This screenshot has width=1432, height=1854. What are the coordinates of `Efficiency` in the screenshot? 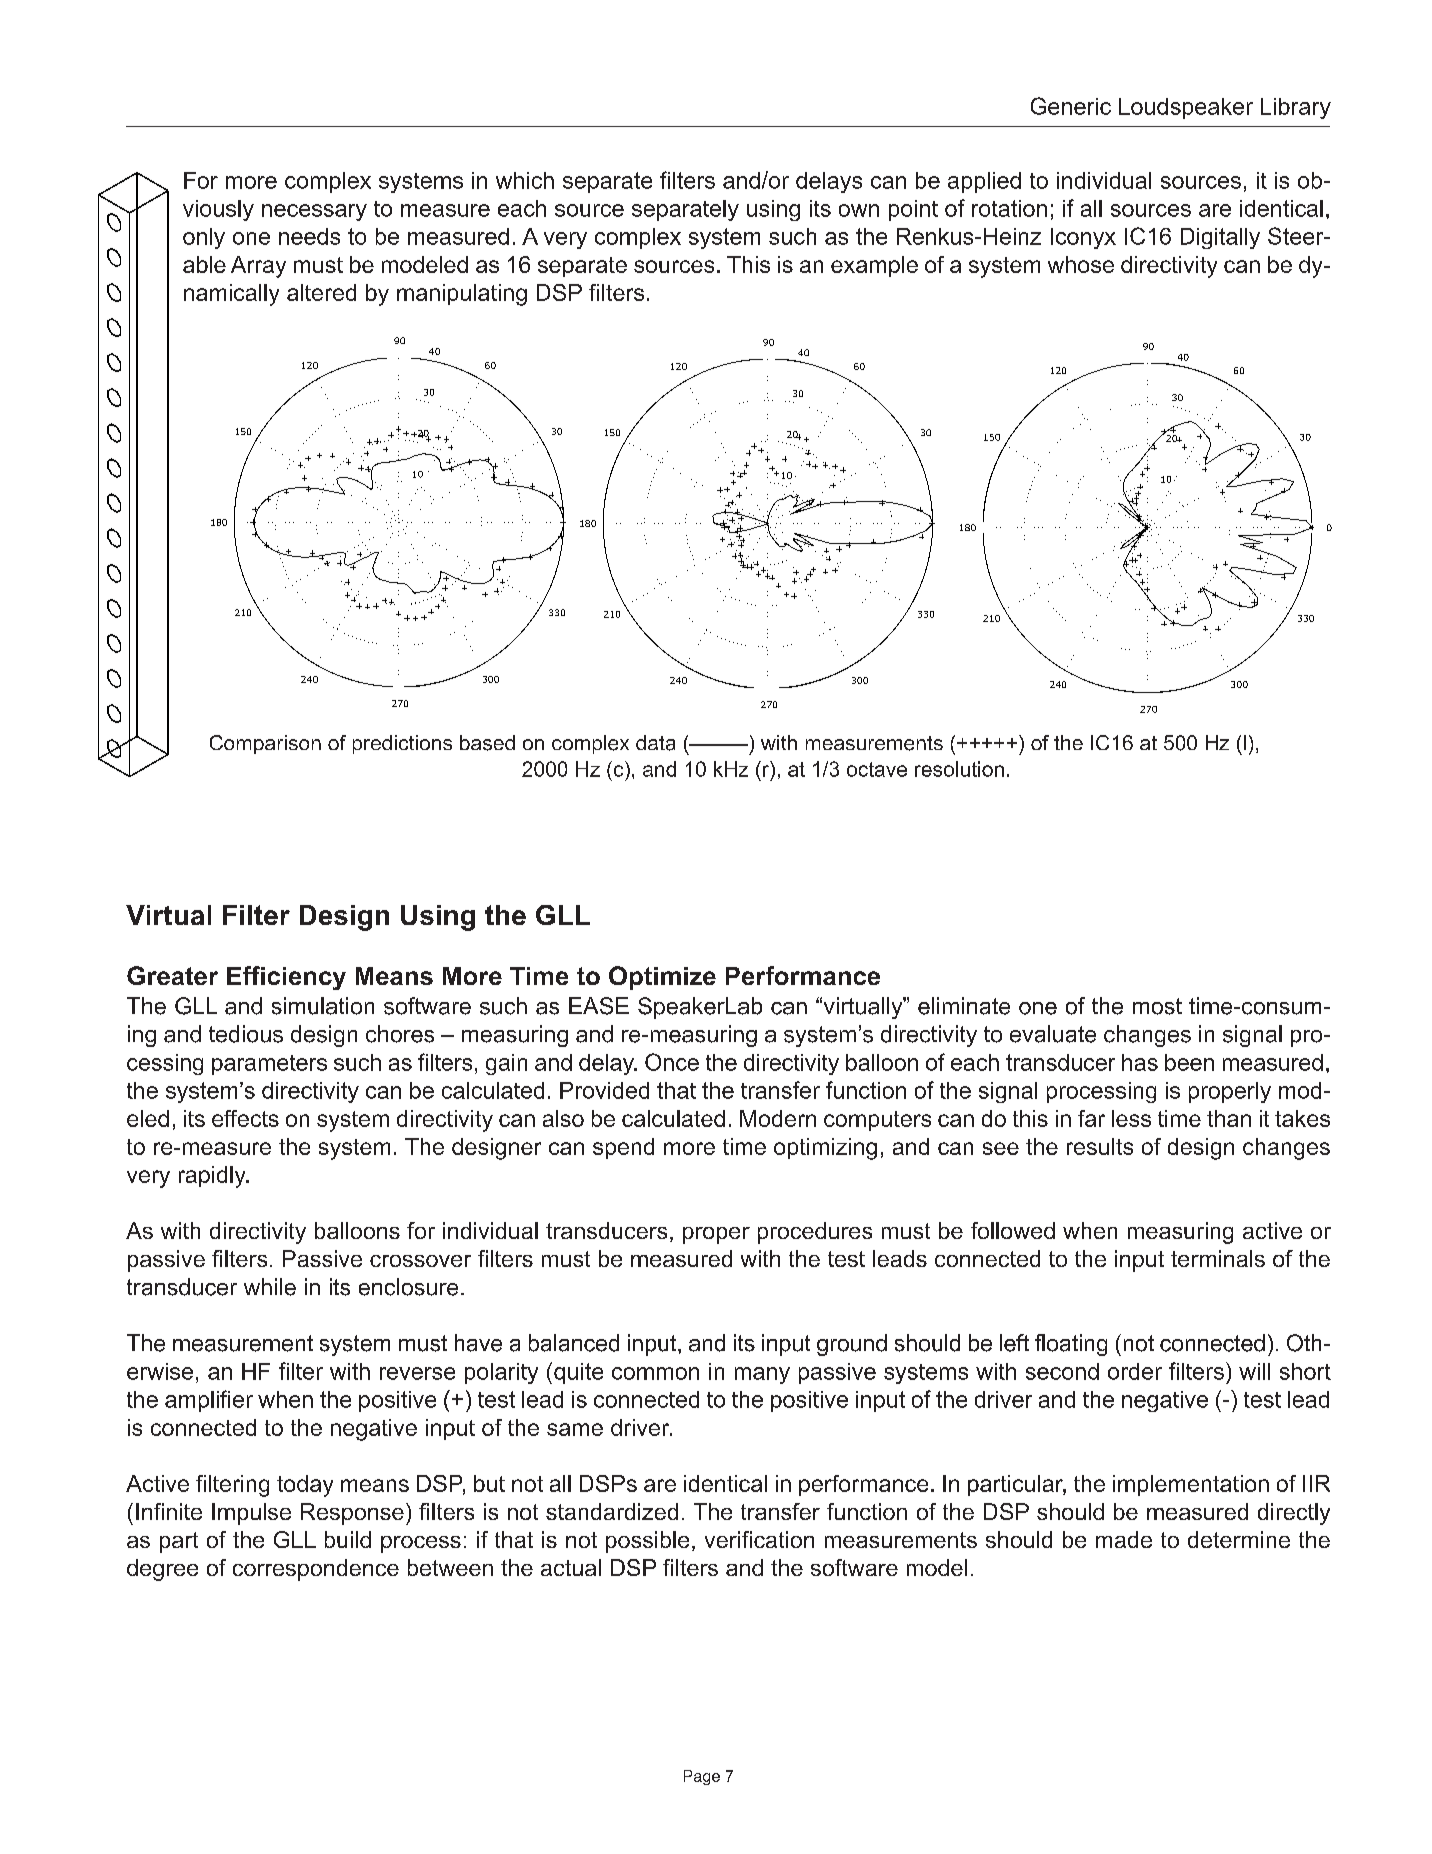 It's located at (286, 978).
